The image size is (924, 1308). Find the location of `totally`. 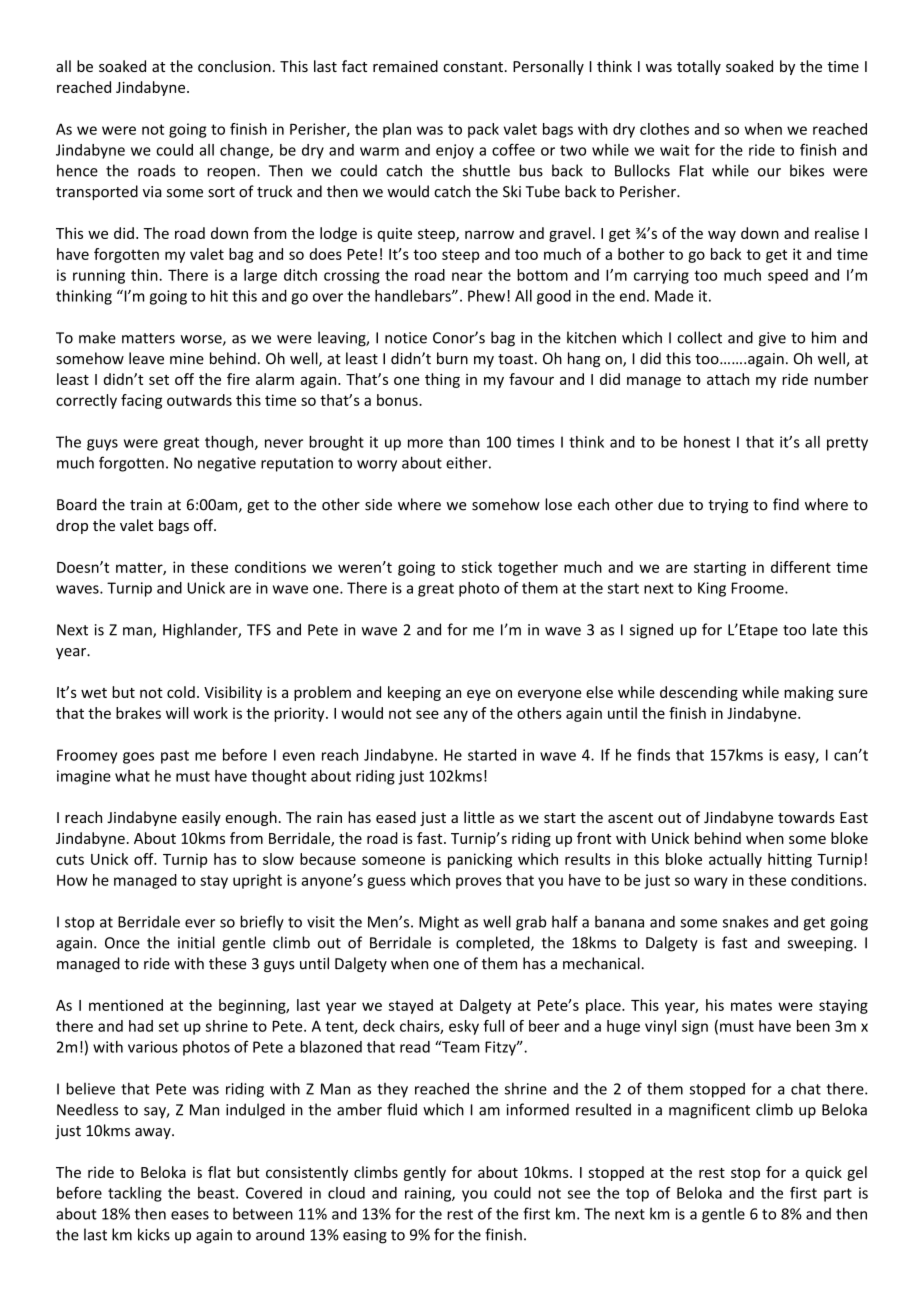

totally is located at coordinates (699, 67).
